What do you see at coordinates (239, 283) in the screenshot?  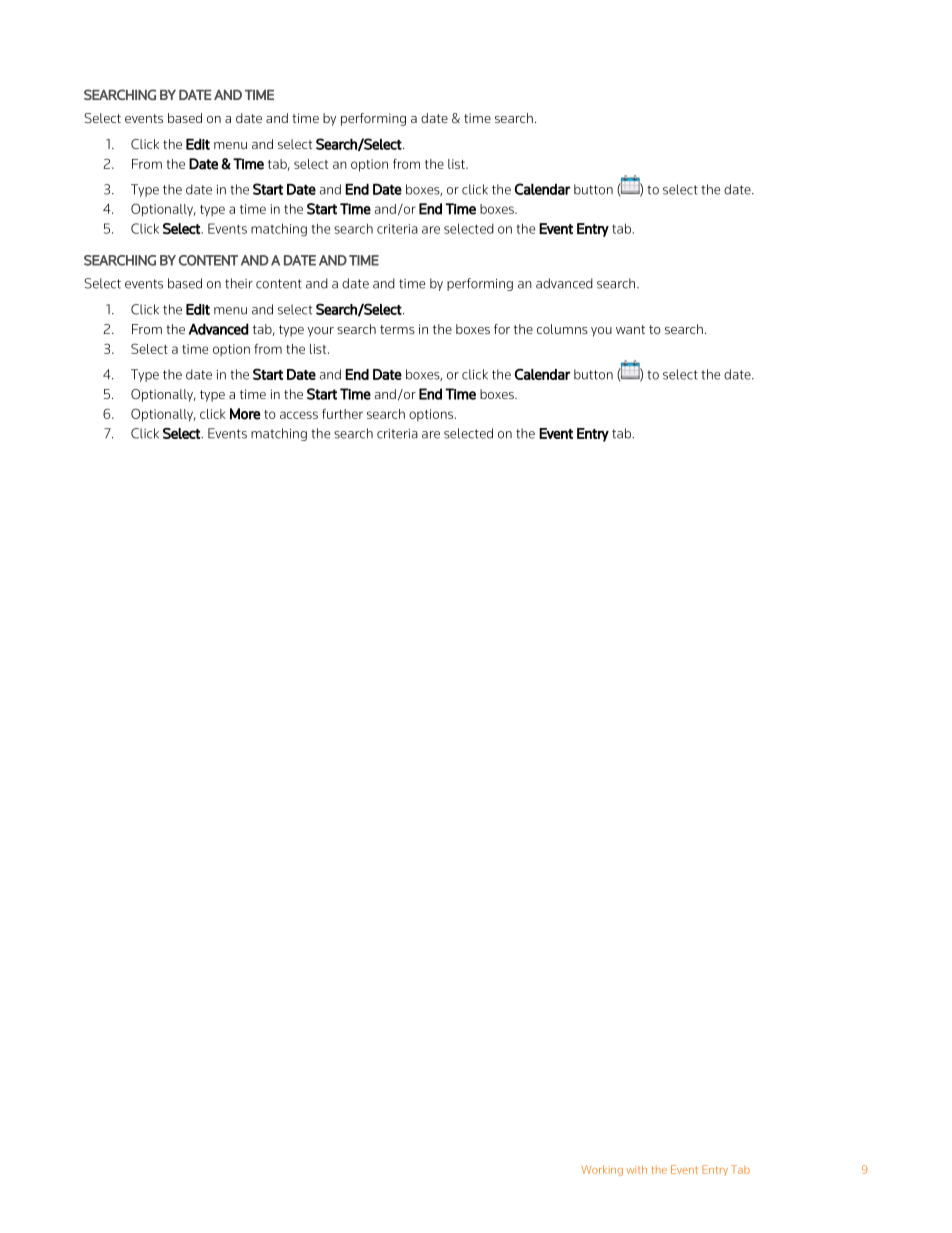 I see `their` at bounding box center [239, 283].
